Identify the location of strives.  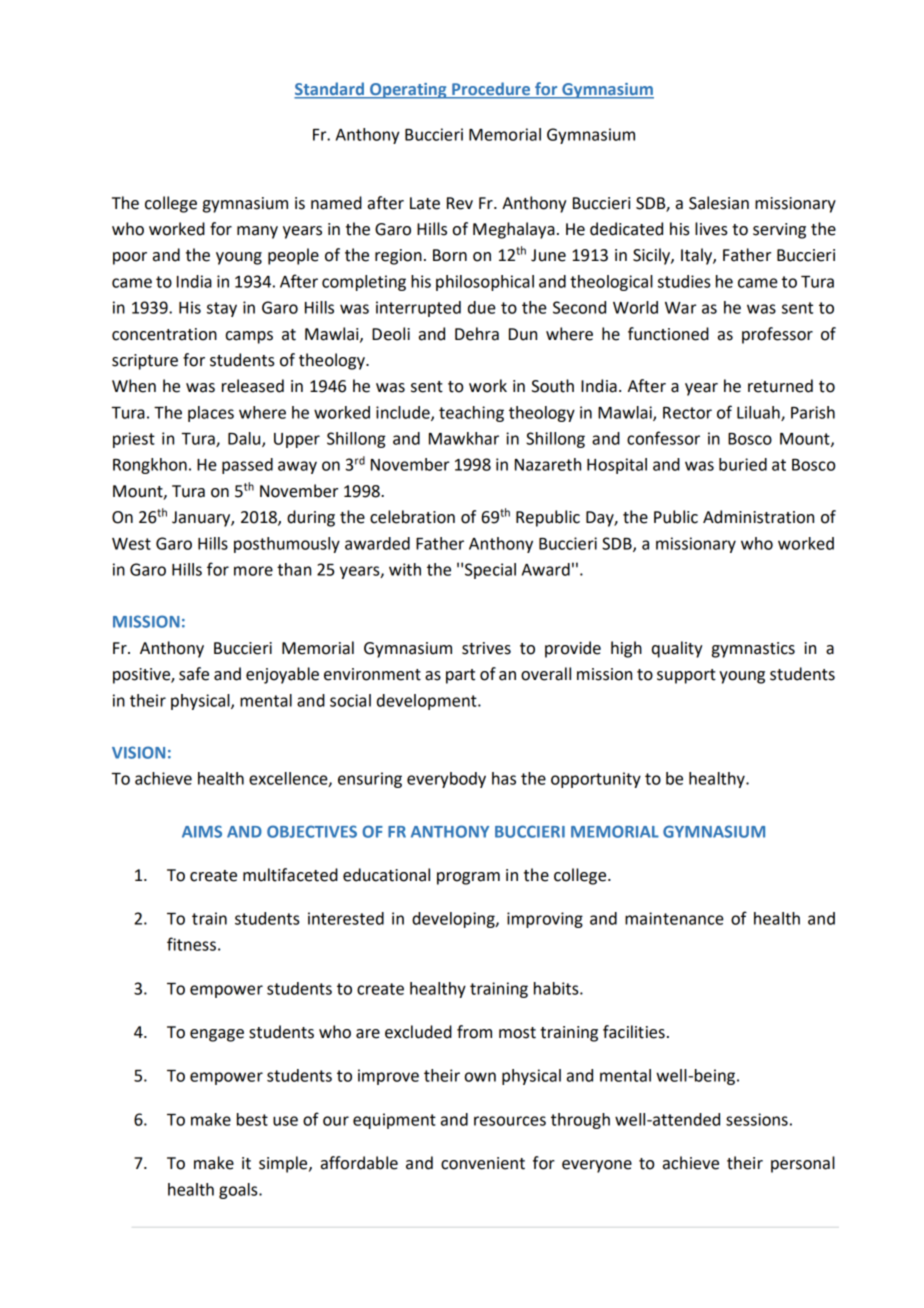
(486, 648).
